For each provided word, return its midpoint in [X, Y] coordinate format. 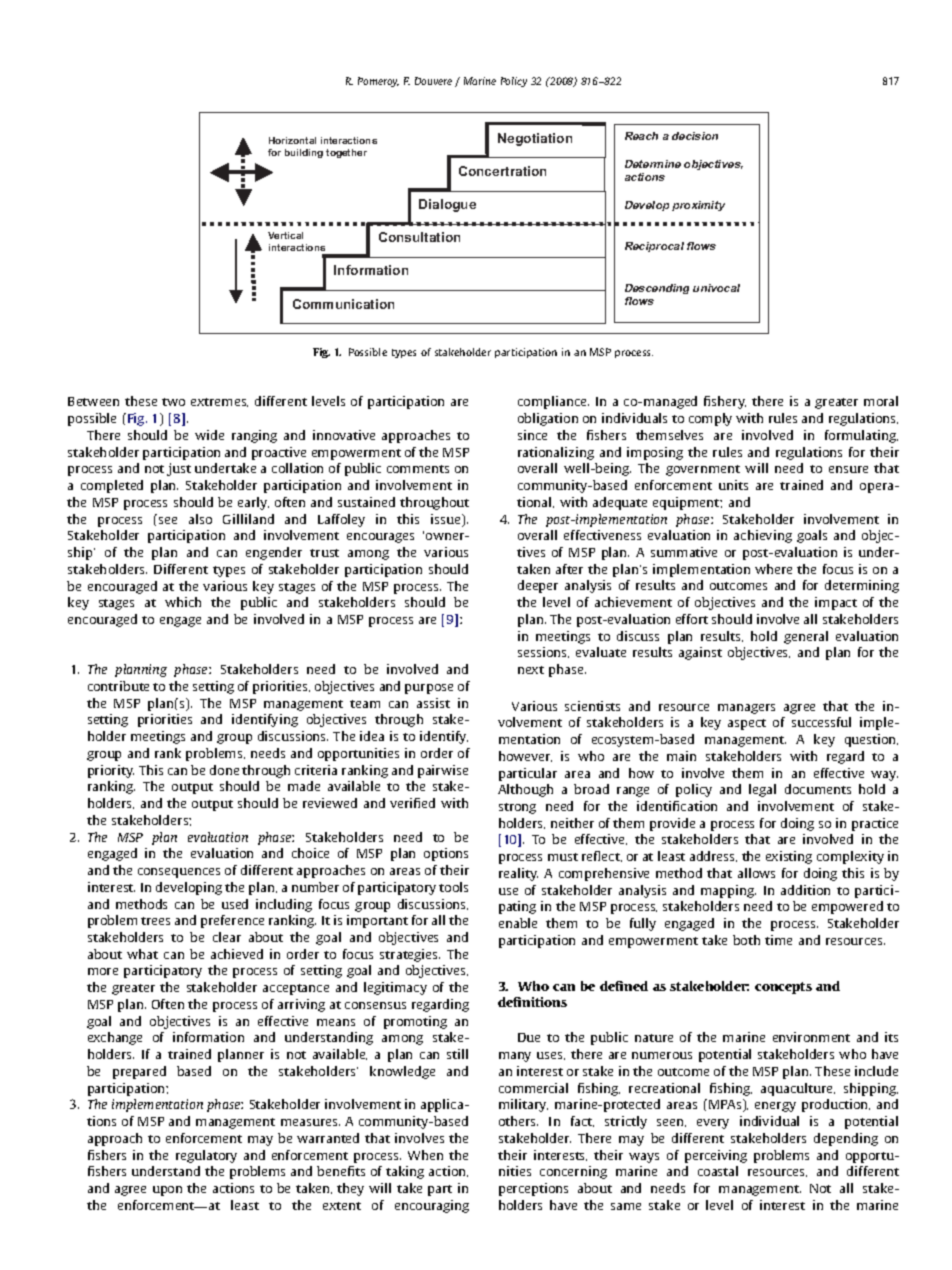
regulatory [206, 1156]
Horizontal [292, 140]
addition [805, 890]
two [173, 402]
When [425, 1155]
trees [155, 921]
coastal [718, 1171]
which [183, 602]
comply [710, 419]
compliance [553, 402]
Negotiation [535, 139]
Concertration [502, 171]
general [806, 637]
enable [518, 923]
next [531, 670]
